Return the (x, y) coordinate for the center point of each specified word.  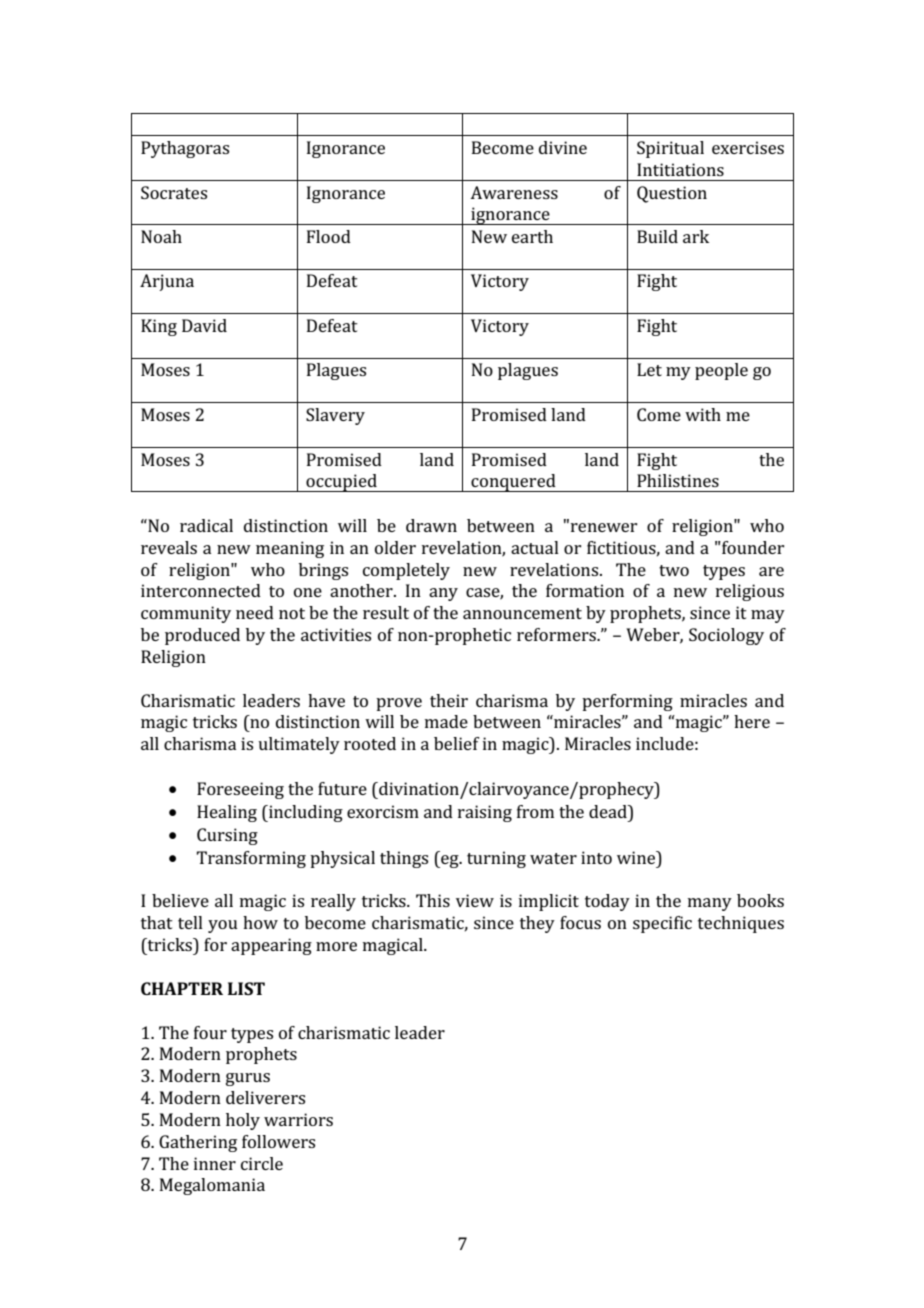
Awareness (514, 192)
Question (672, 194)
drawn (431, 525)
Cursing (227, 836)
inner (215, 1163)
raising (485, 813)
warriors (298, 1119)
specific (662, 924)
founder (752, 547)
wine (637, 857)
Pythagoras (185, 149)
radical (206, 525)
